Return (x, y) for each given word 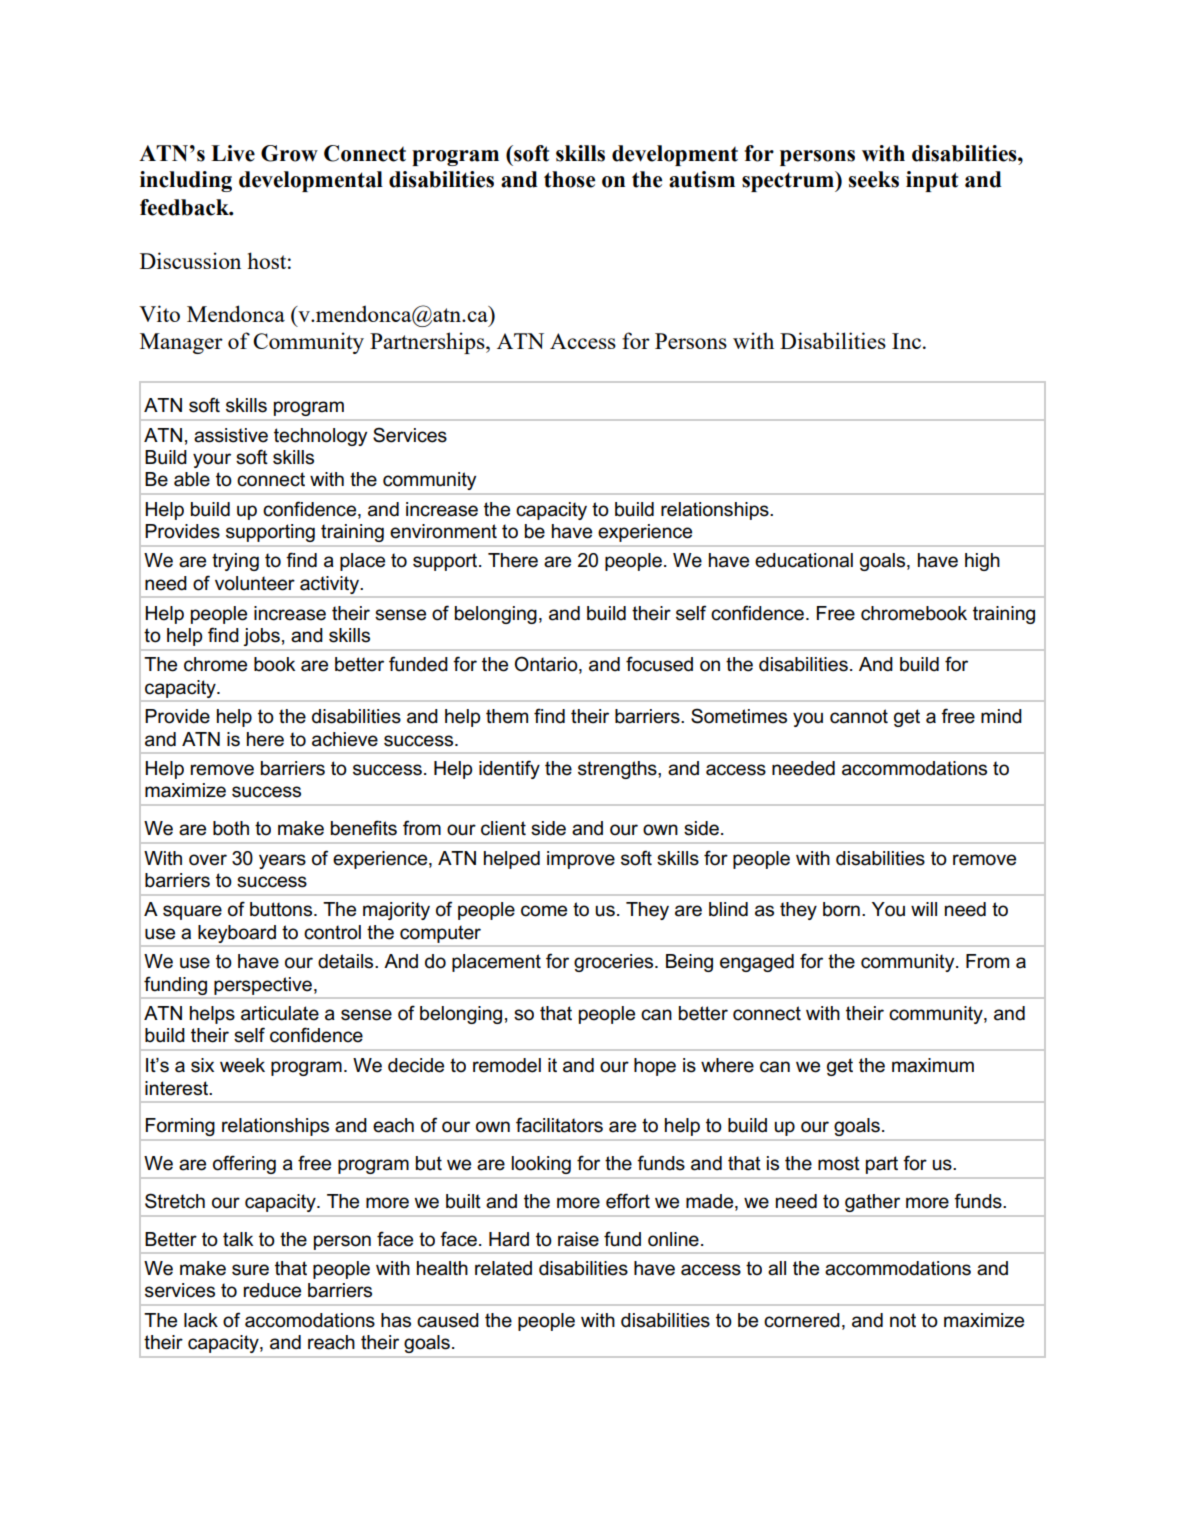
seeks (874, 179)
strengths (618, 770)
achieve (345, 739)
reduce (272, 1290)
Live (233, 153)
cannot (859, 716)
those (569, 179)
